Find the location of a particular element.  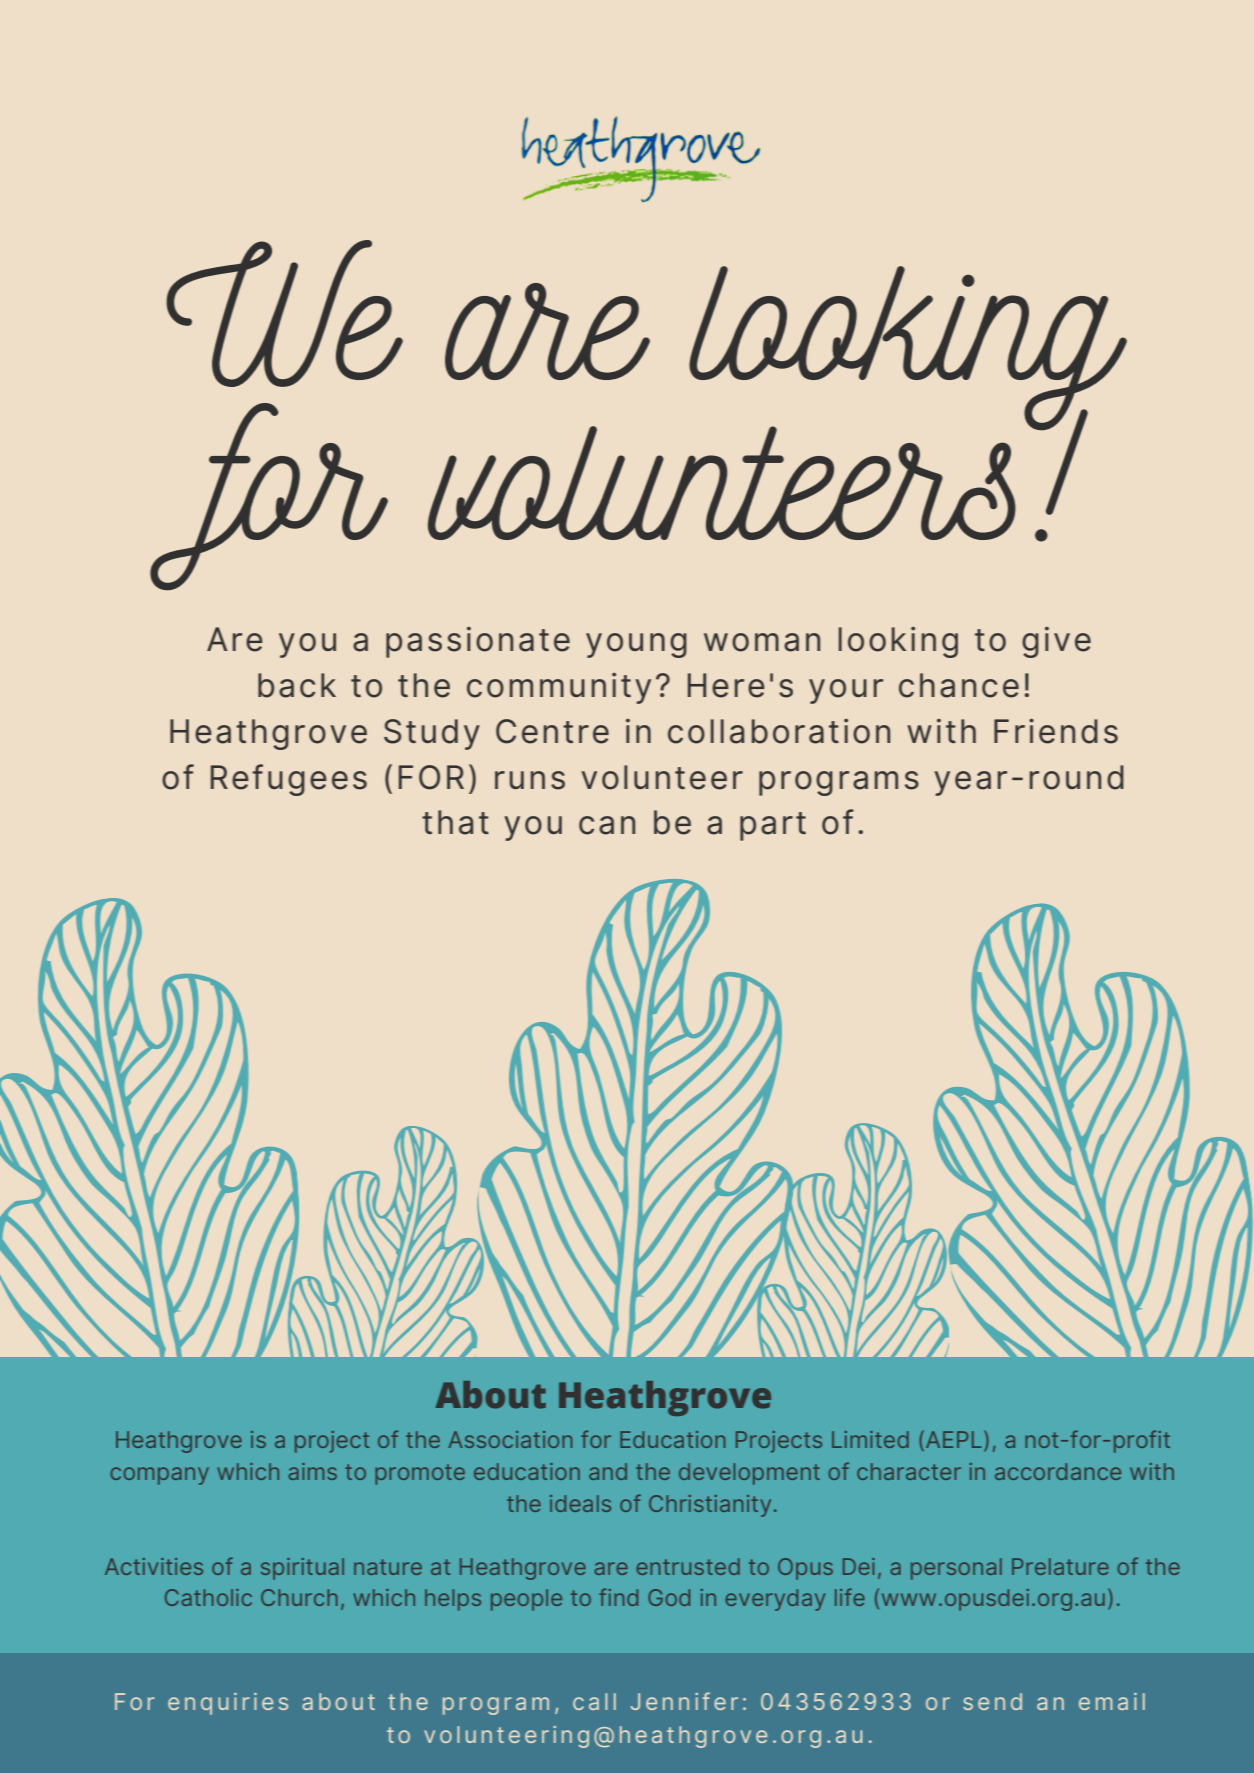

part is located at coordinates (773, 826).
